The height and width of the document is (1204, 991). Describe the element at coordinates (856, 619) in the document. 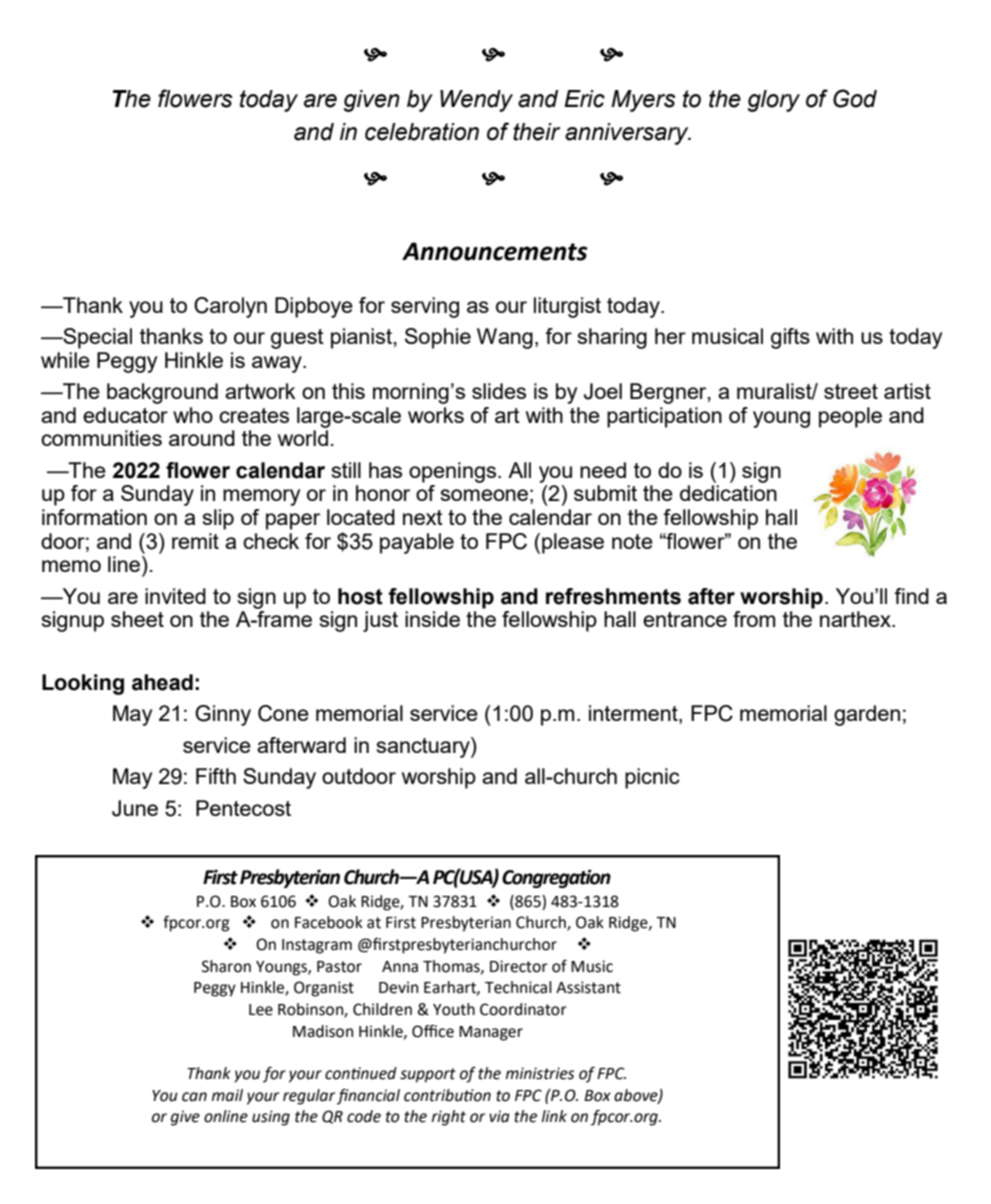

I see `narthex` at that location.
